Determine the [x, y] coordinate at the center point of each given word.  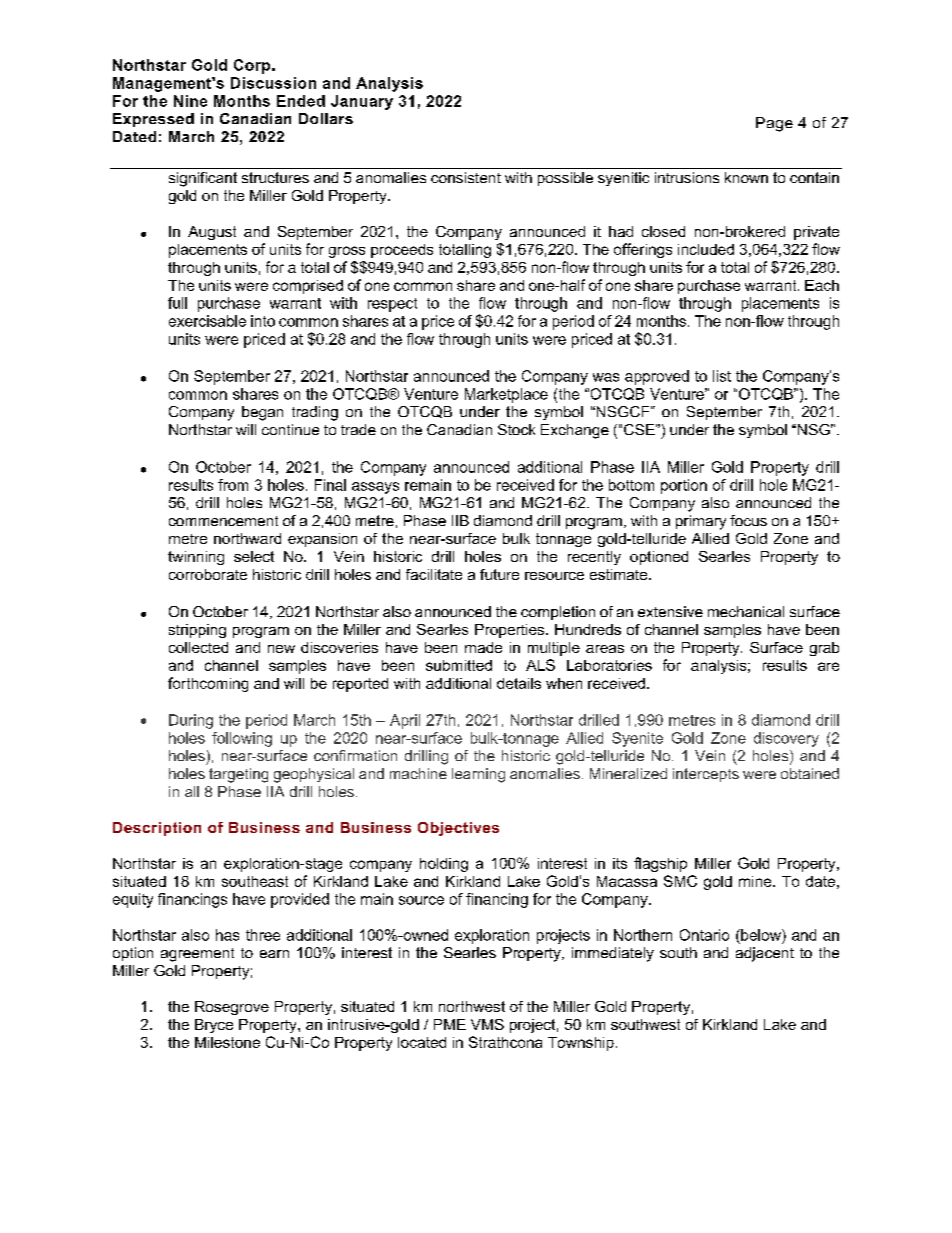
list [722, 376]
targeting [238, 775]
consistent [466, 177]
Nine [190, 101]
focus [748, 520]
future [499, 574]
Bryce [214, 1026]
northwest [472, 1006]
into [263, 321]
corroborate [208, 574]
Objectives [458, 829]
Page [774, 124]
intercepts [706, 775]
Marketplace [506, 395]
